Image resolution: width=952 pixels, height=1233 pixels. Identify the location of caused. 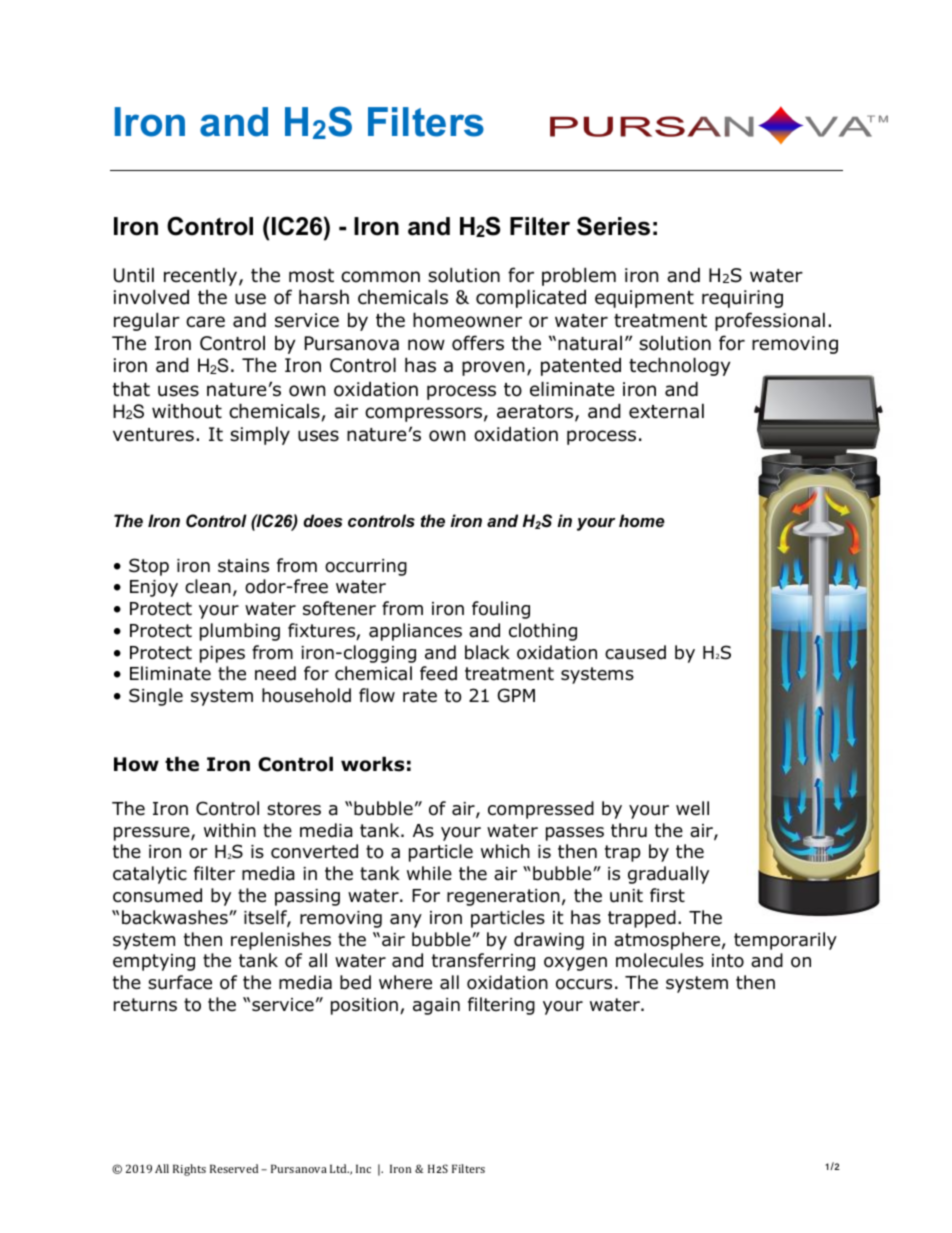
(635, 652).
